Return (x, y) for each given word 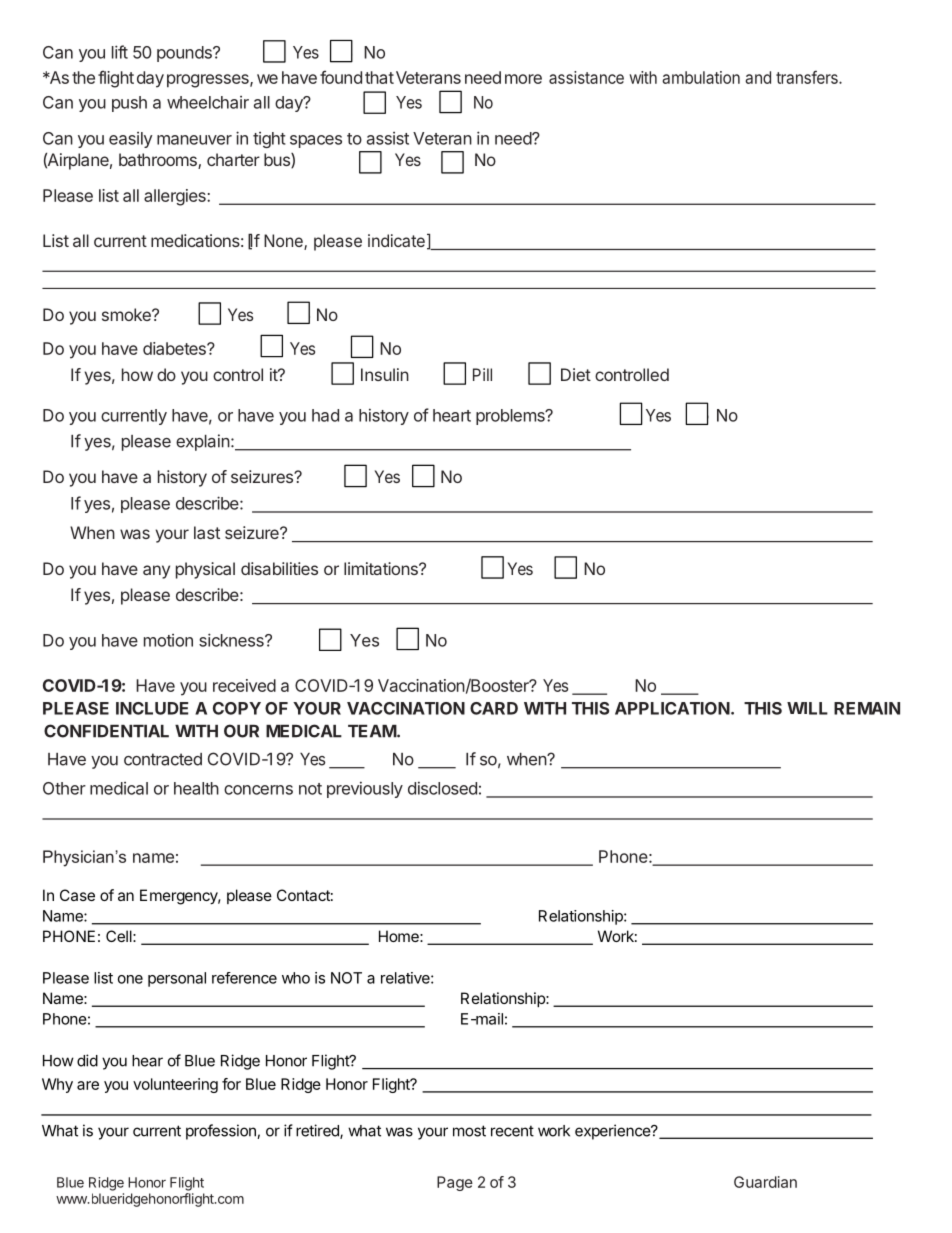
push (129, 104)
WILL (807, 708)
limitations (382, 568)
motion (168, 640)
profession (222, 1132)
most (469, 1131)
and (758, 77)
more (523, 79)
